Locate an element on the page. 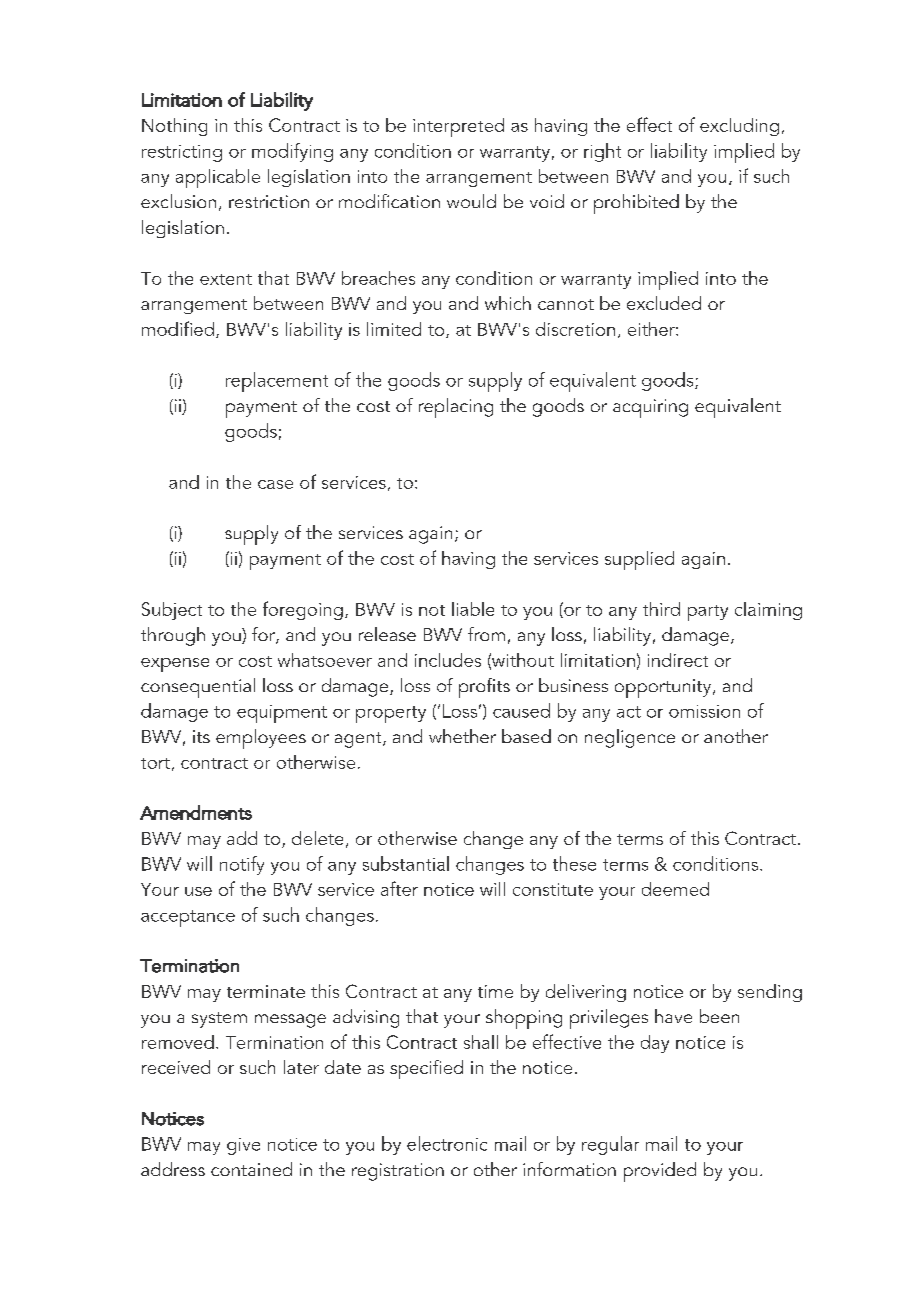 The height and width of the document is (1308, 924). excluded is located at coordinates (664, 303).
